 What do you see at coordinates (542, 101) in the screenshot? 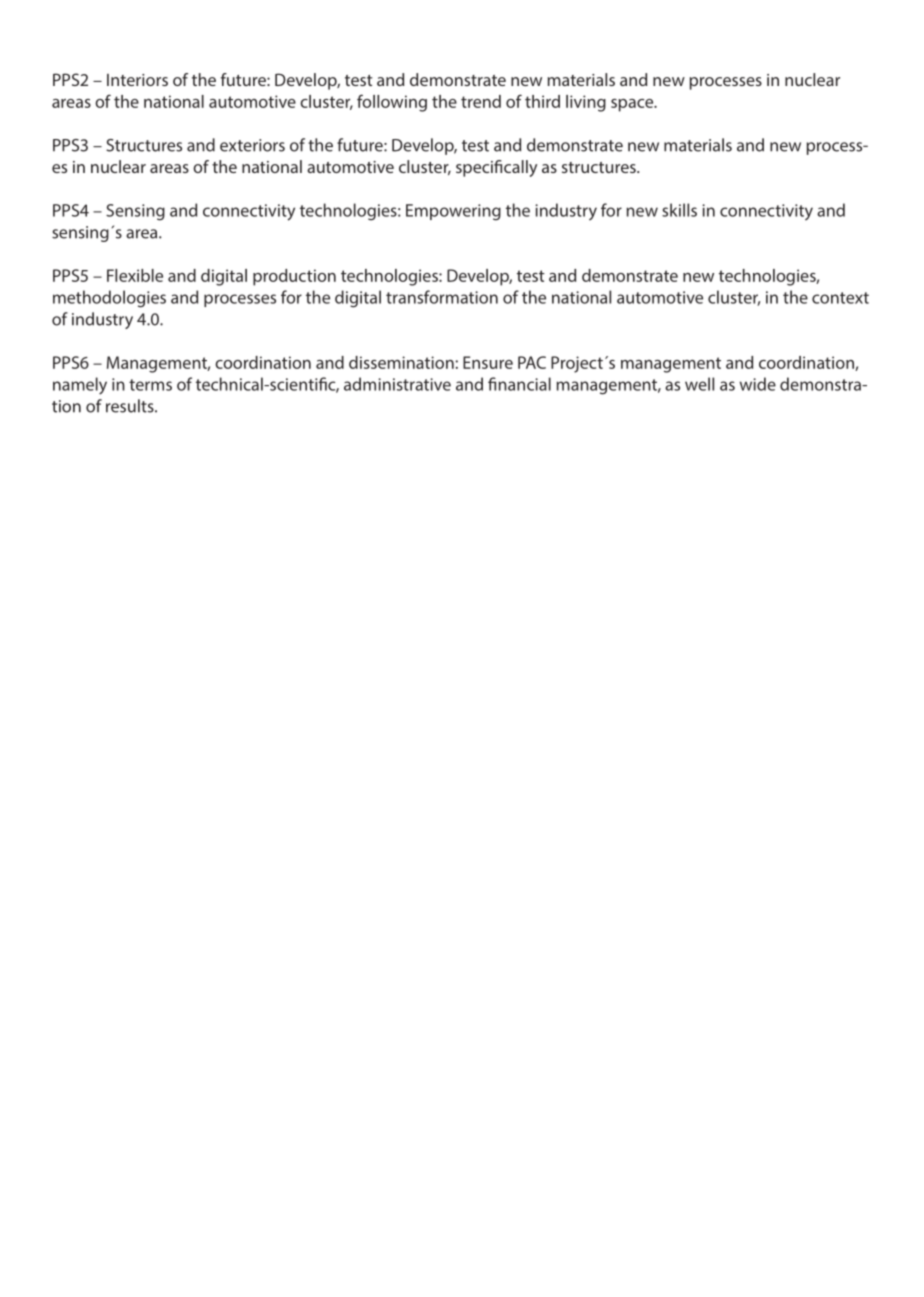
I see `third` at bounding box center [542, 101].
